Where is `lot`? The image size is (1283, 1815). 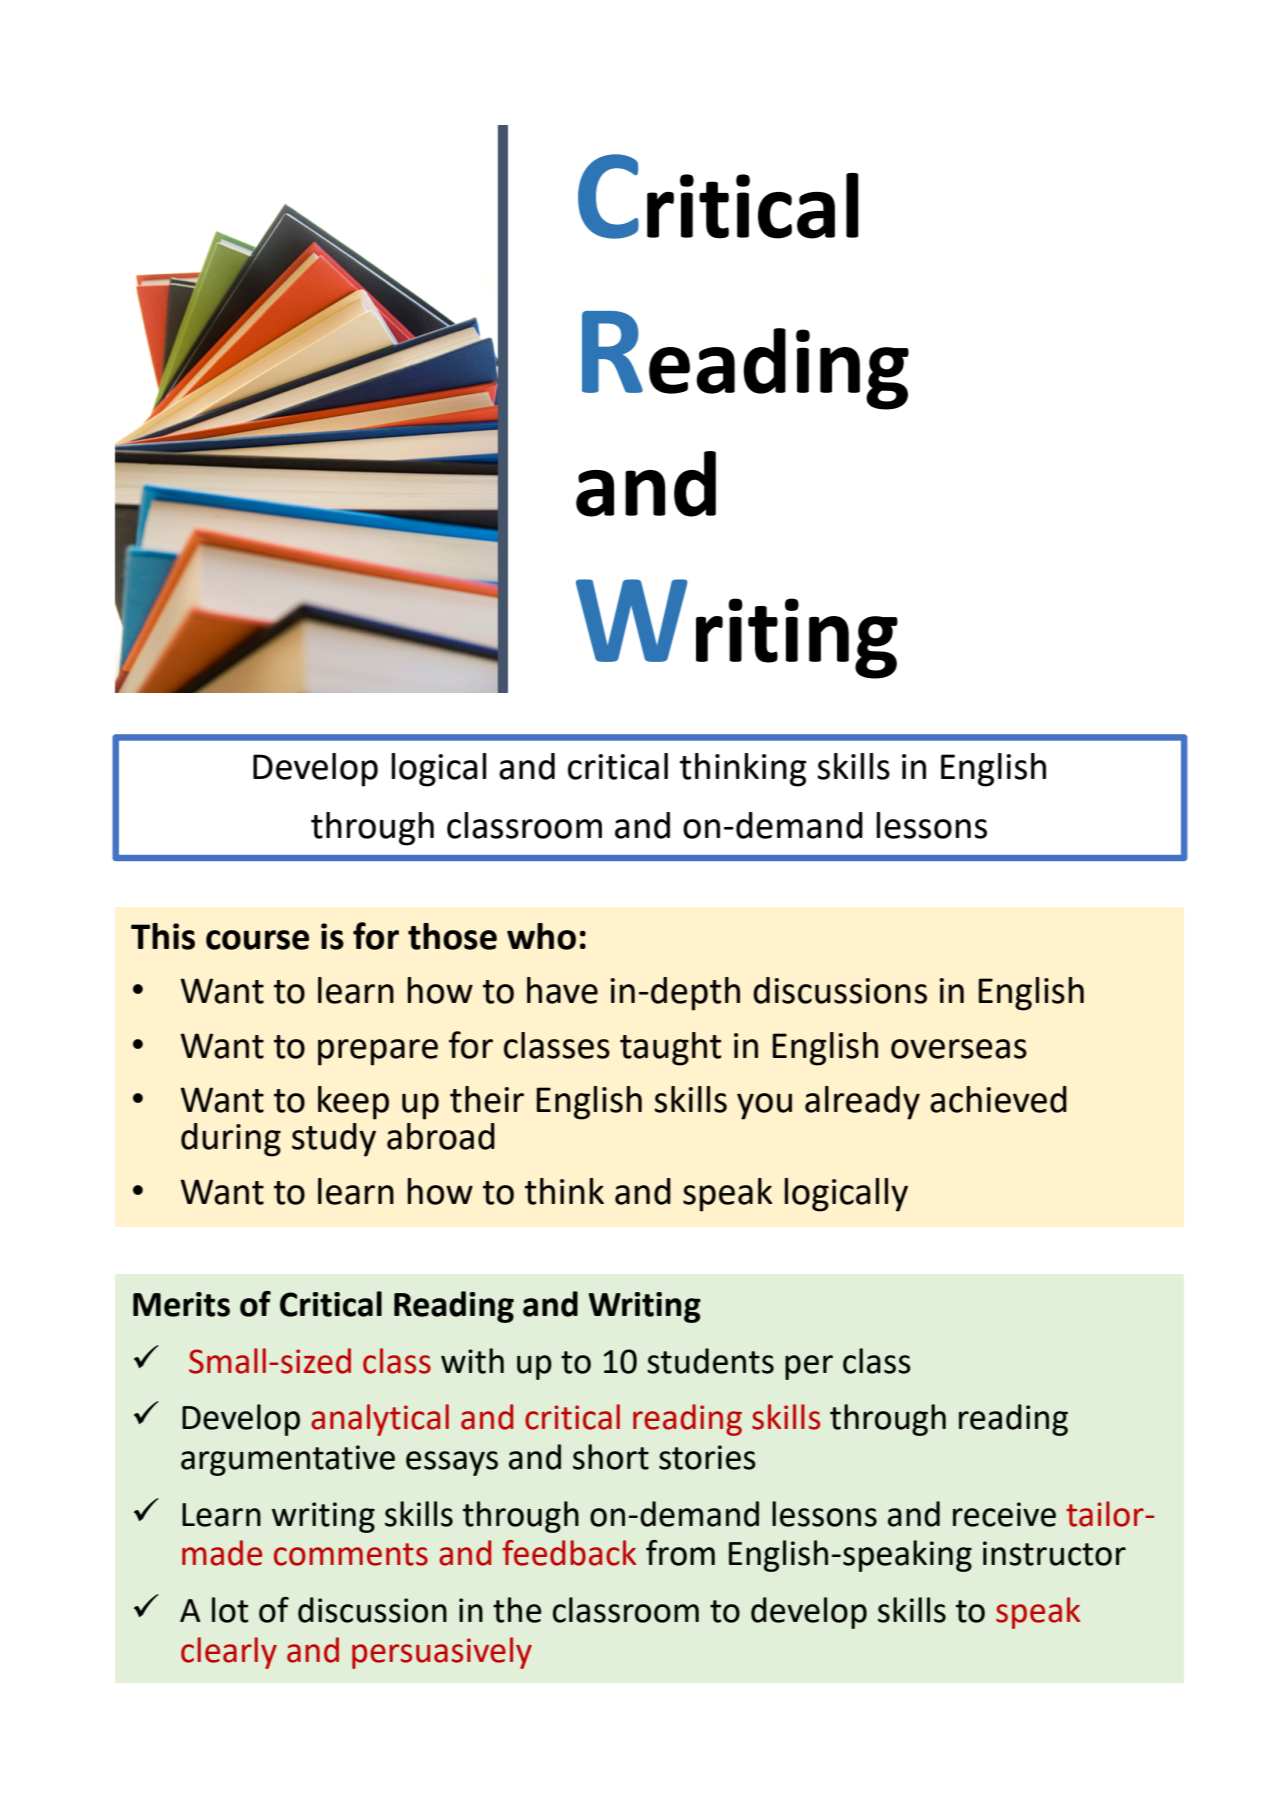 lot is located at coordinates (230, 1610).
